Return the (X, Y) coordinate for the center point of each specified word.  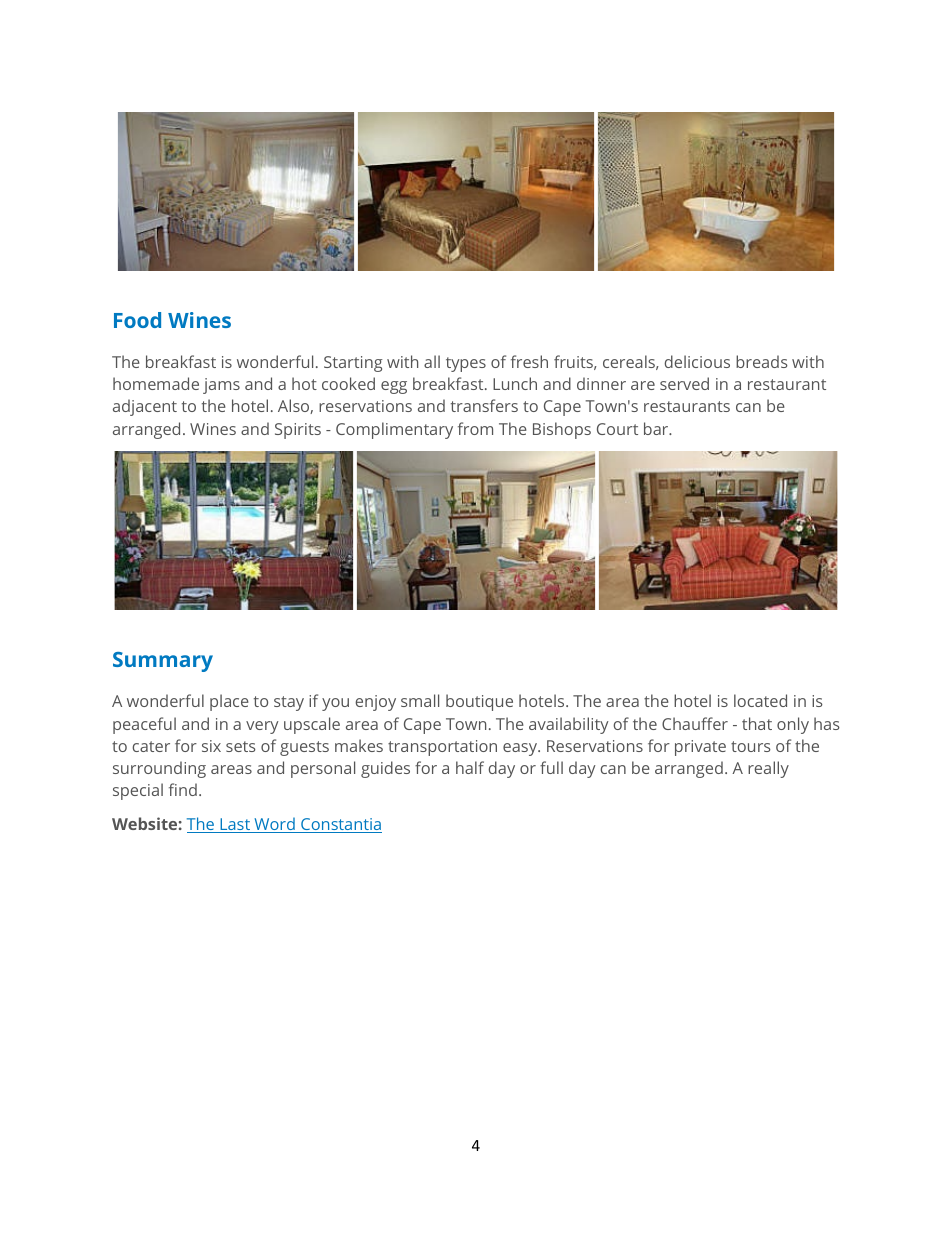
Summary (163, 662)
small (420, 700)
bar (657, 428)
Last (235, 825)
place (229, 702)
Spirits (298, 431)
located (760, 700)
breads (762, 361)
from (475, 428)
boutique (479, 702)
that (757, 723)
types (466, 364)
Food (137, 320)
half (470, 767)
